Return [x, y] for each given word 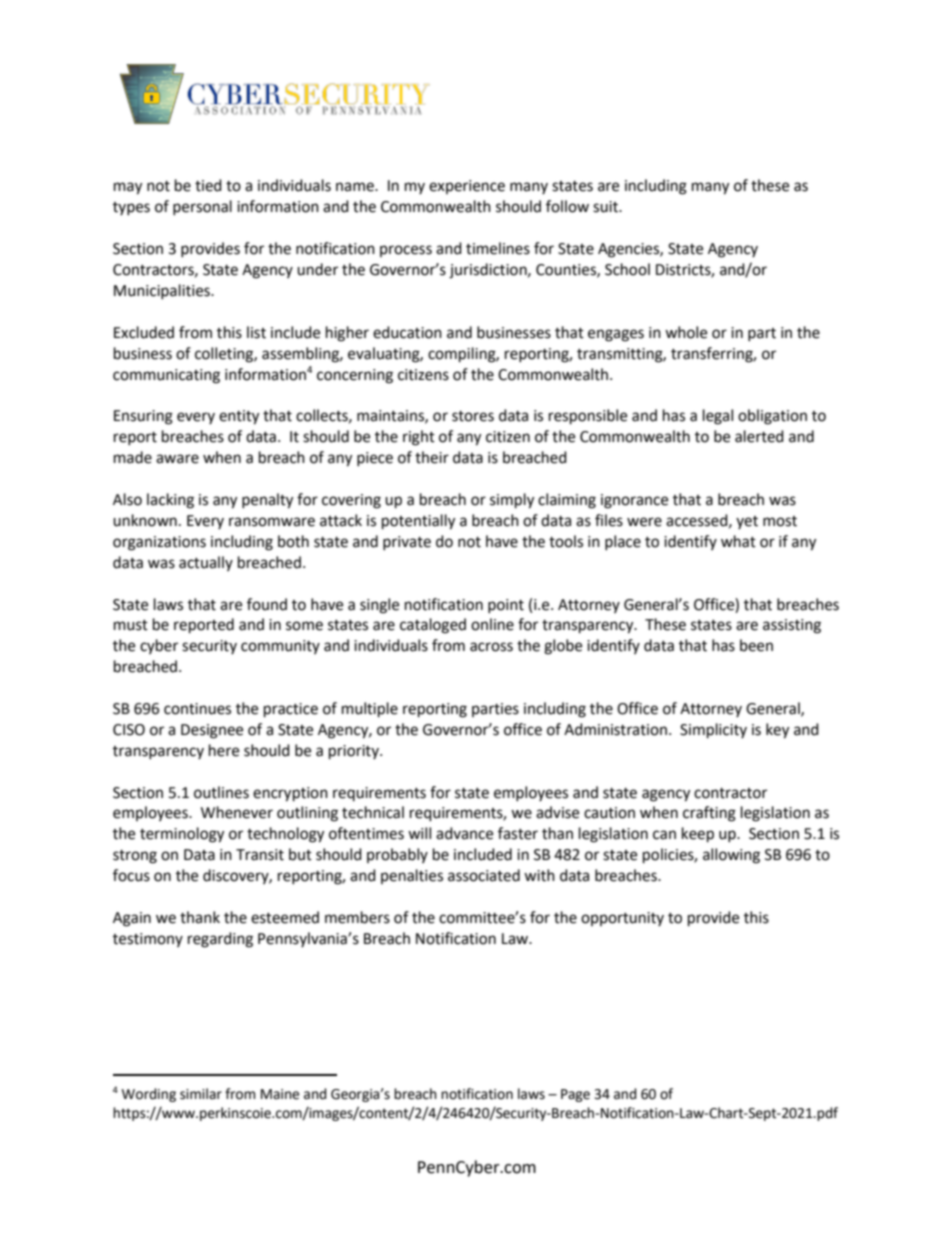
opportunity [622, 919]
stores [473, 416]
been [756, 645]
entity [239, 417]
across [491, 647]
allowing [731, 856]
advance [464, 833]
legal [718, 417]
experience [467, 187]
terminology [182, 835]
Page [575, 1095]
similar [201, 1094]
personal [202, 207]
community [280, 647]
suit [606, 207]
